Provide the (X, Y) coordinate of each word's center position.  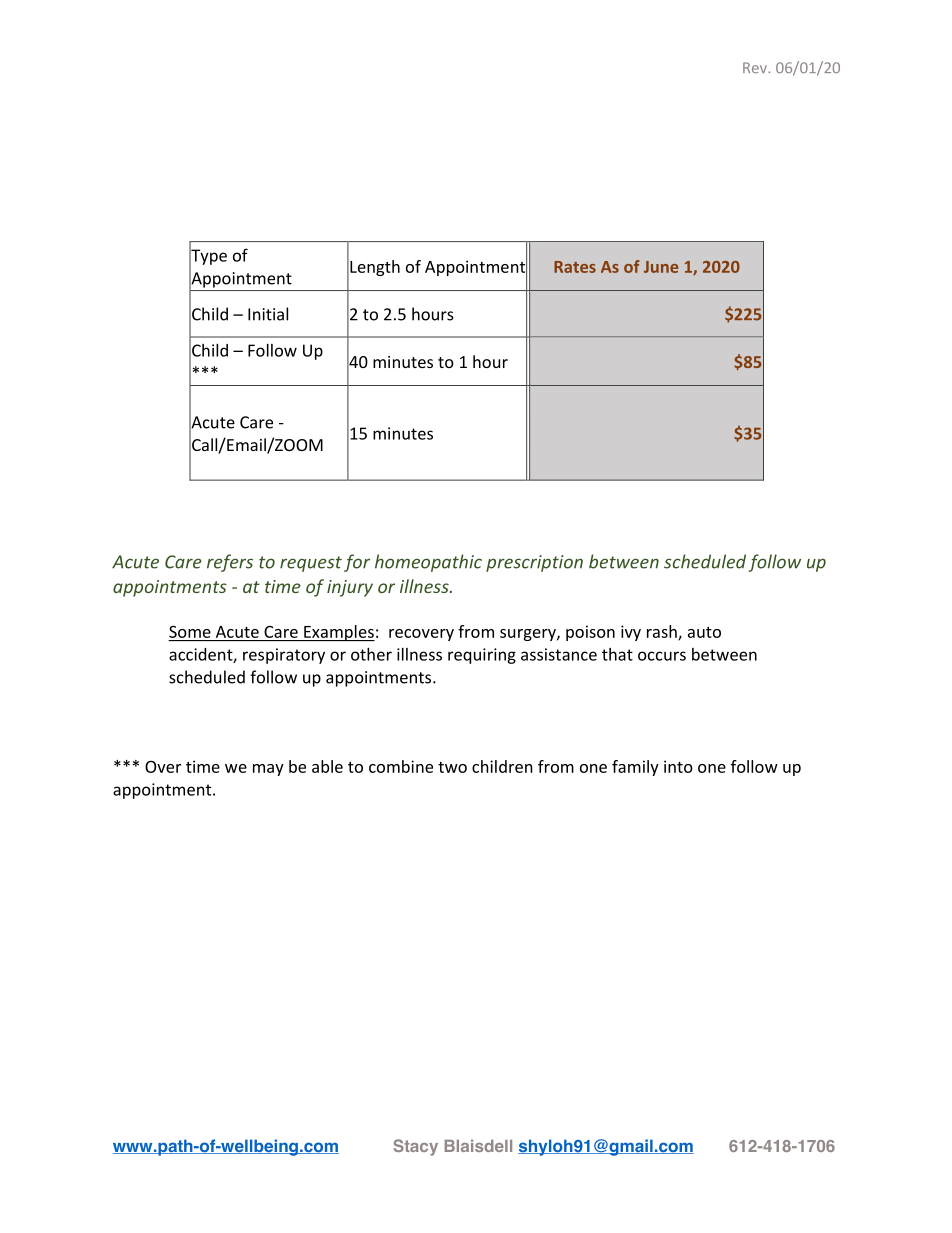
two (452, 767)
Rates (575, 267)
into (678, 766)
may (268, 770)
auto (704, 632)
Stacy (416, 1147)
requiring (482, 656)
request (311, 564)
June (661, 267)
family (635, 768)
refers (230, 563)
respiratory (284, 656)
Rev (756, 67)
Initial (268, 314)
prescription (534, 563)
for (357, 563)
